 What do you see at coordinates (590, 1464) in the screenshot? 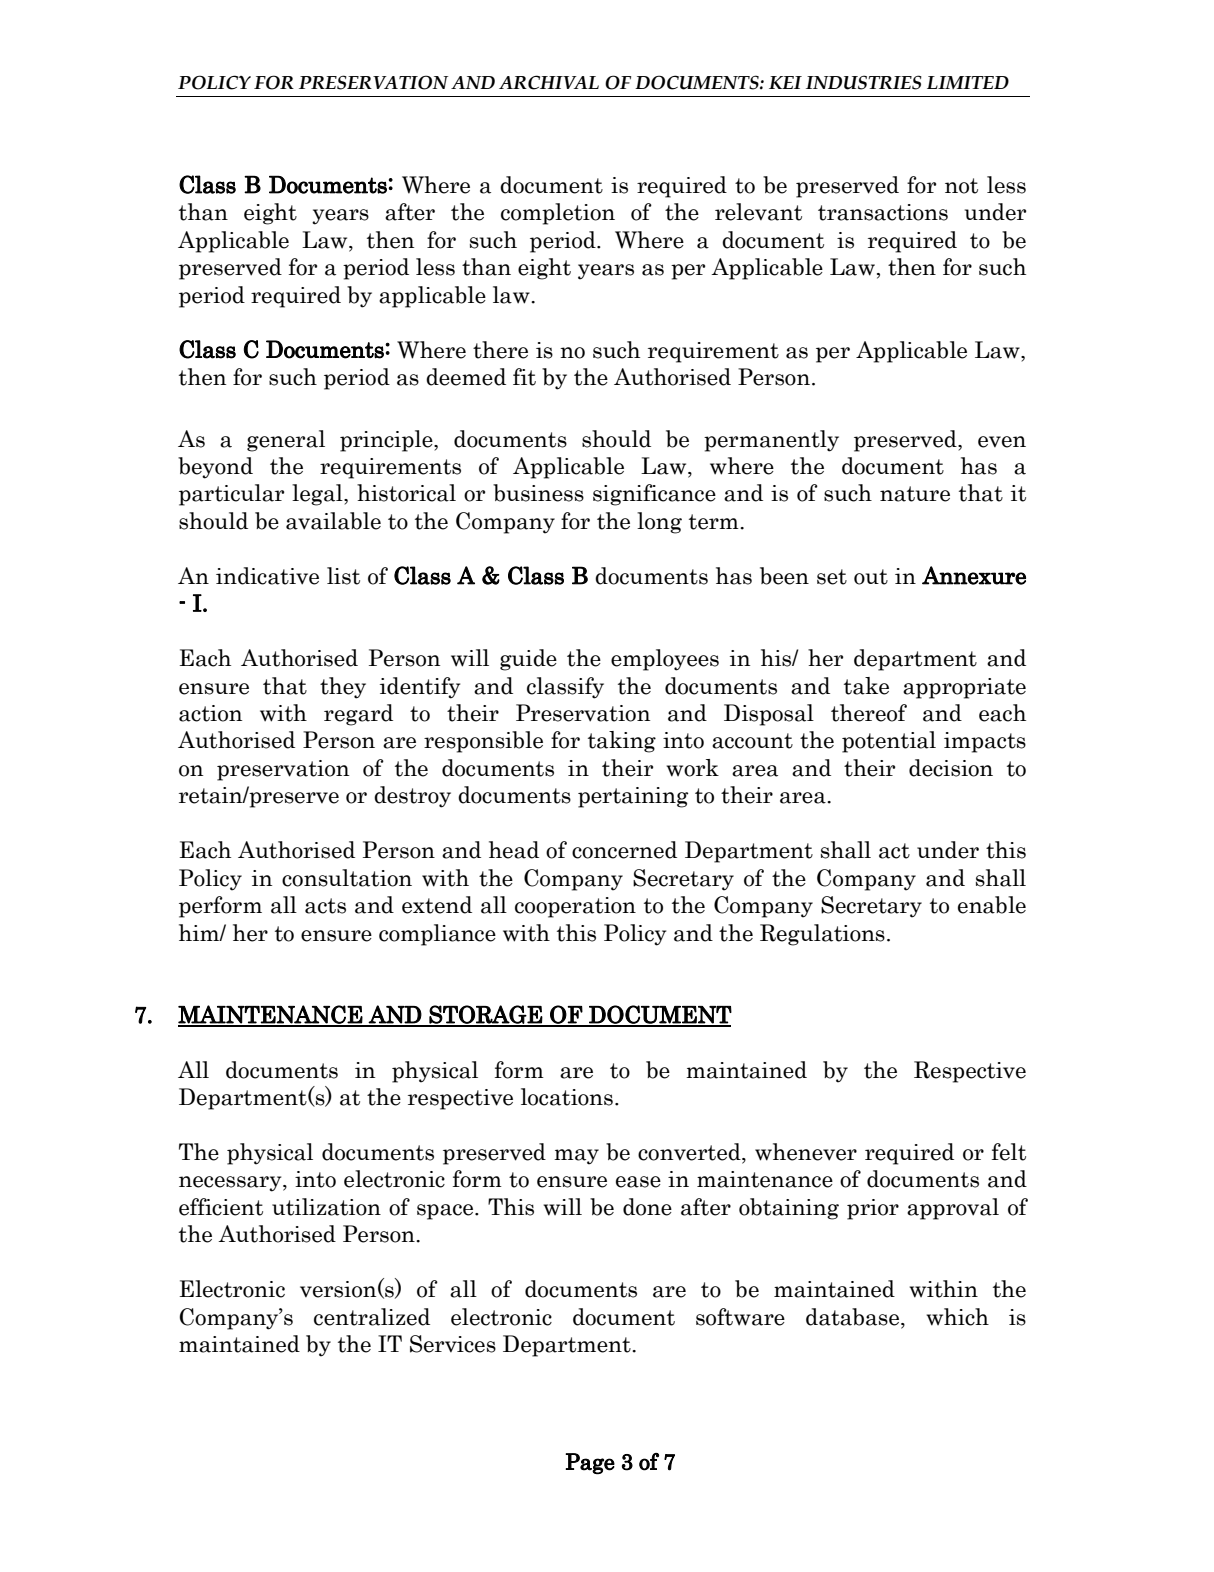
I see `Page` at bounding box center [590, 1464].
